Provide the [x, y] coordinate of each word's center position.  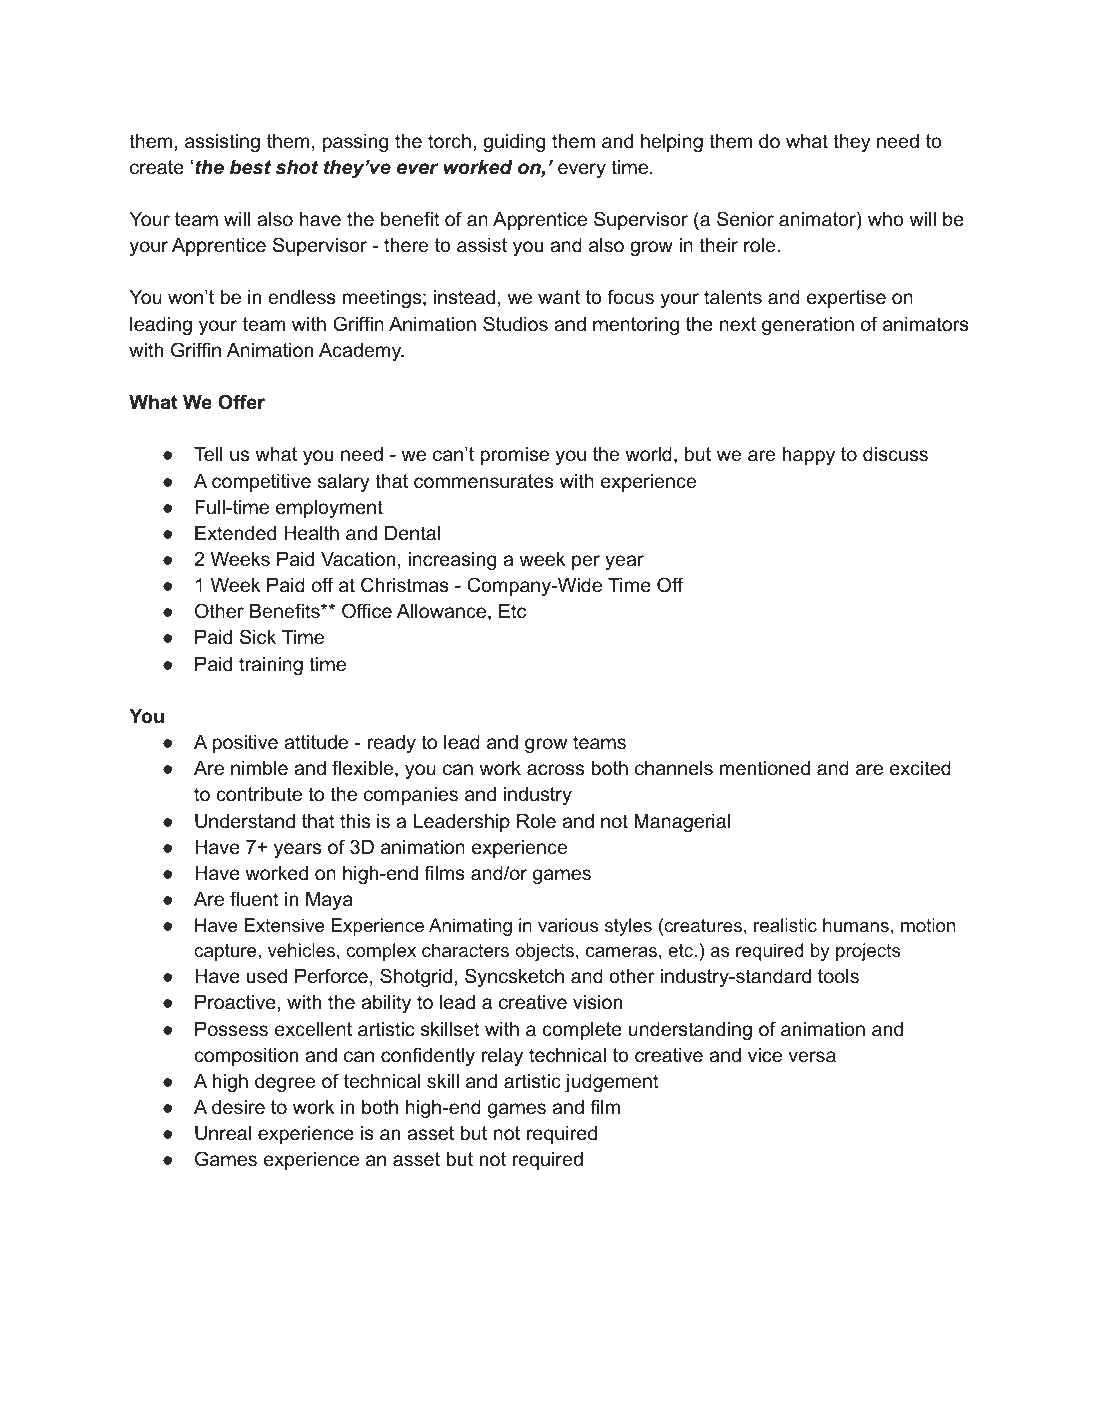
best [250, 167]
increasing [452, 561]
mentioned [765, 768]
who [886, 219]
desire [238, 1107]
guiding [514, 143]
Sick [258, 637]
